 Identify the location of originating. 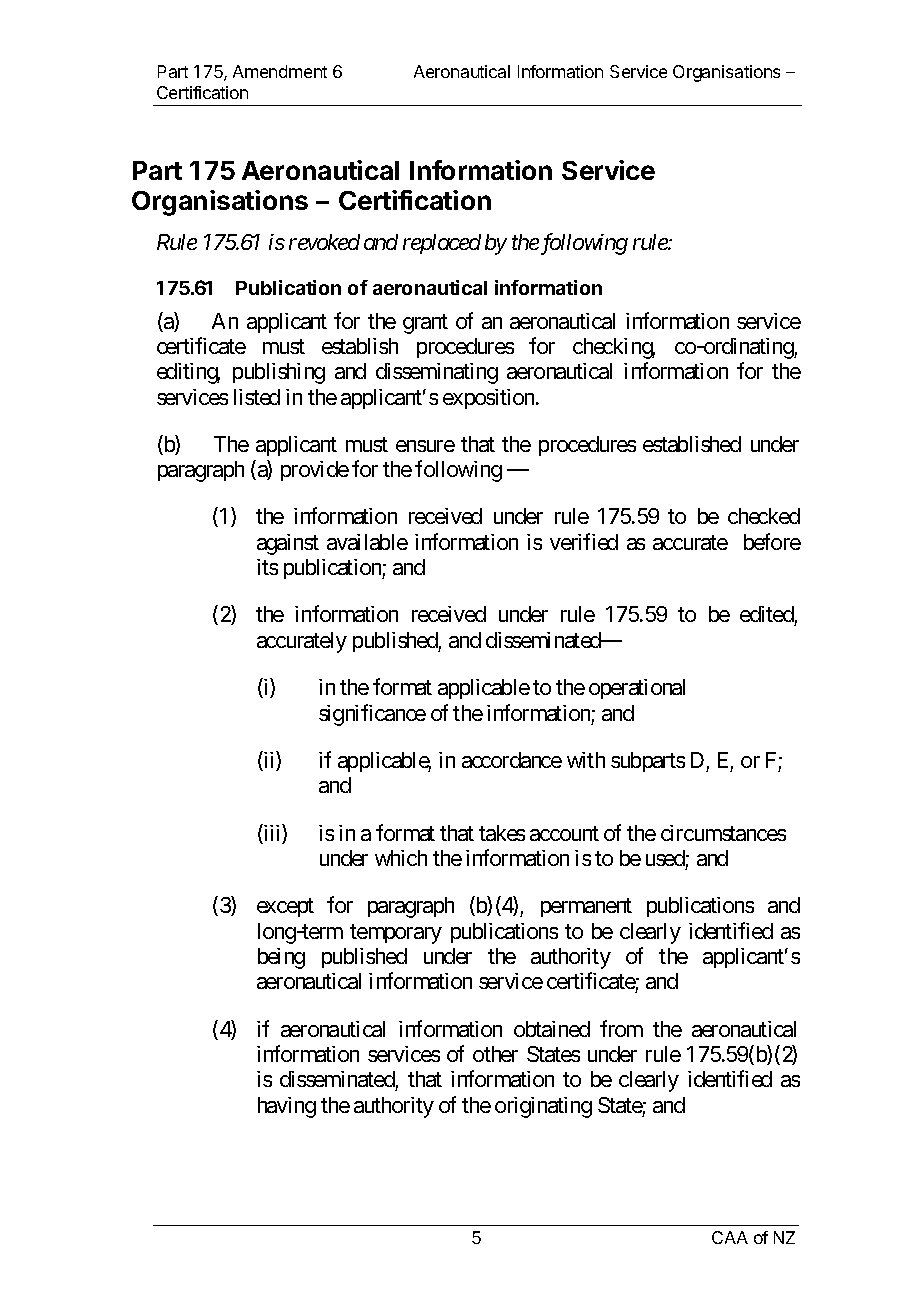
(543, 1107).
